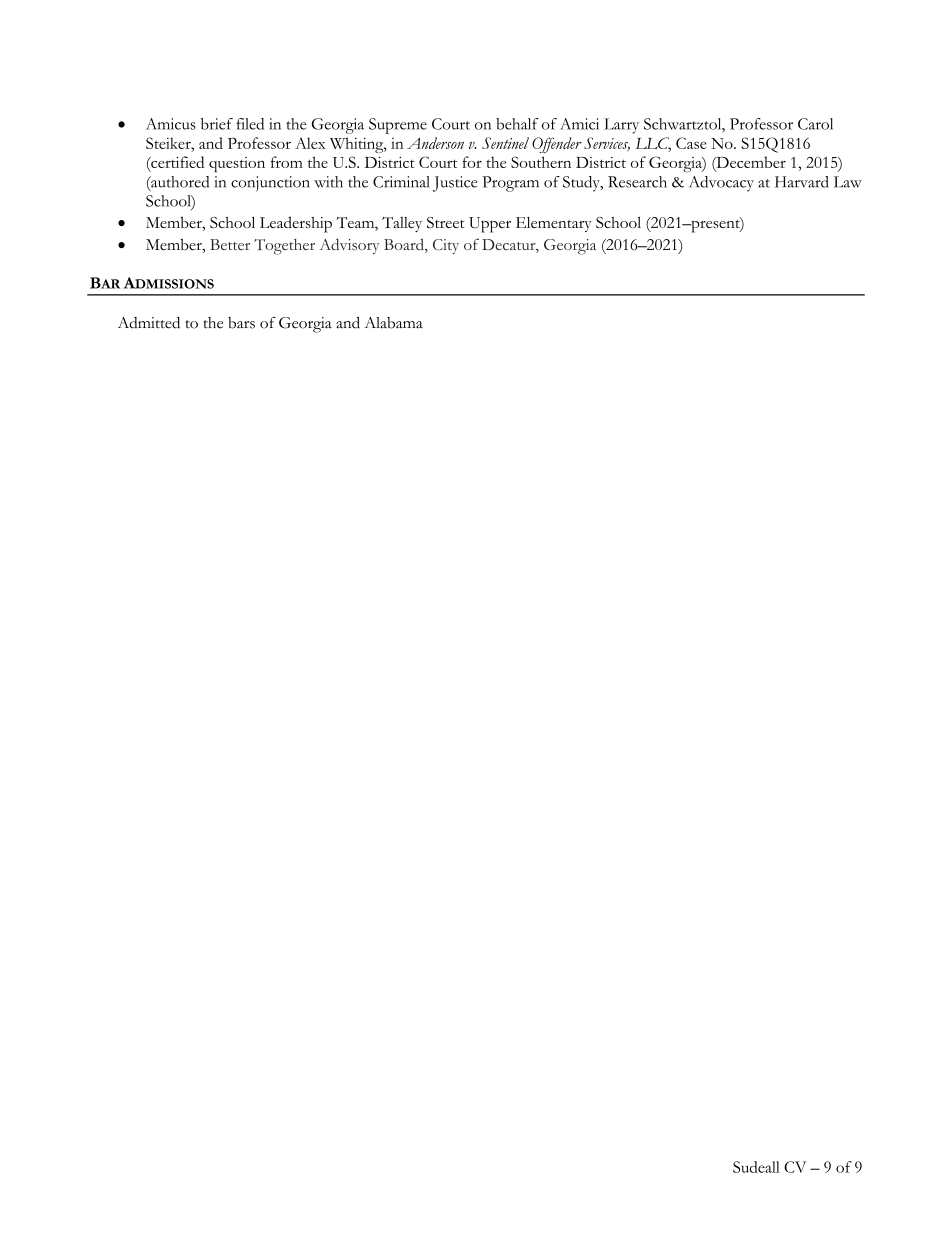  I want to click on behalf, so click(517, 124).
